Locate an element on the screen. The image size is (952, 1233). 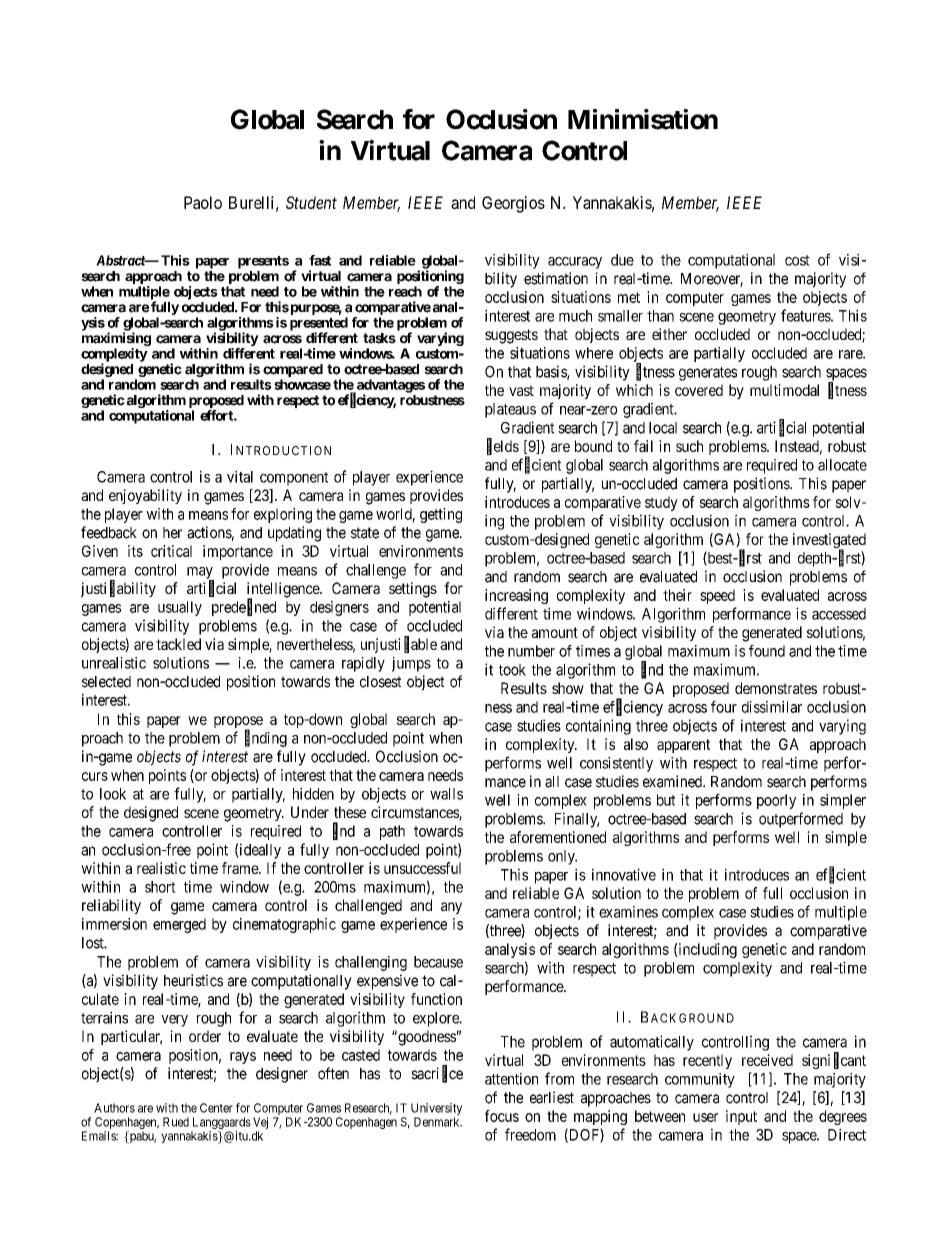
look is located at coordinates (113, 794).
